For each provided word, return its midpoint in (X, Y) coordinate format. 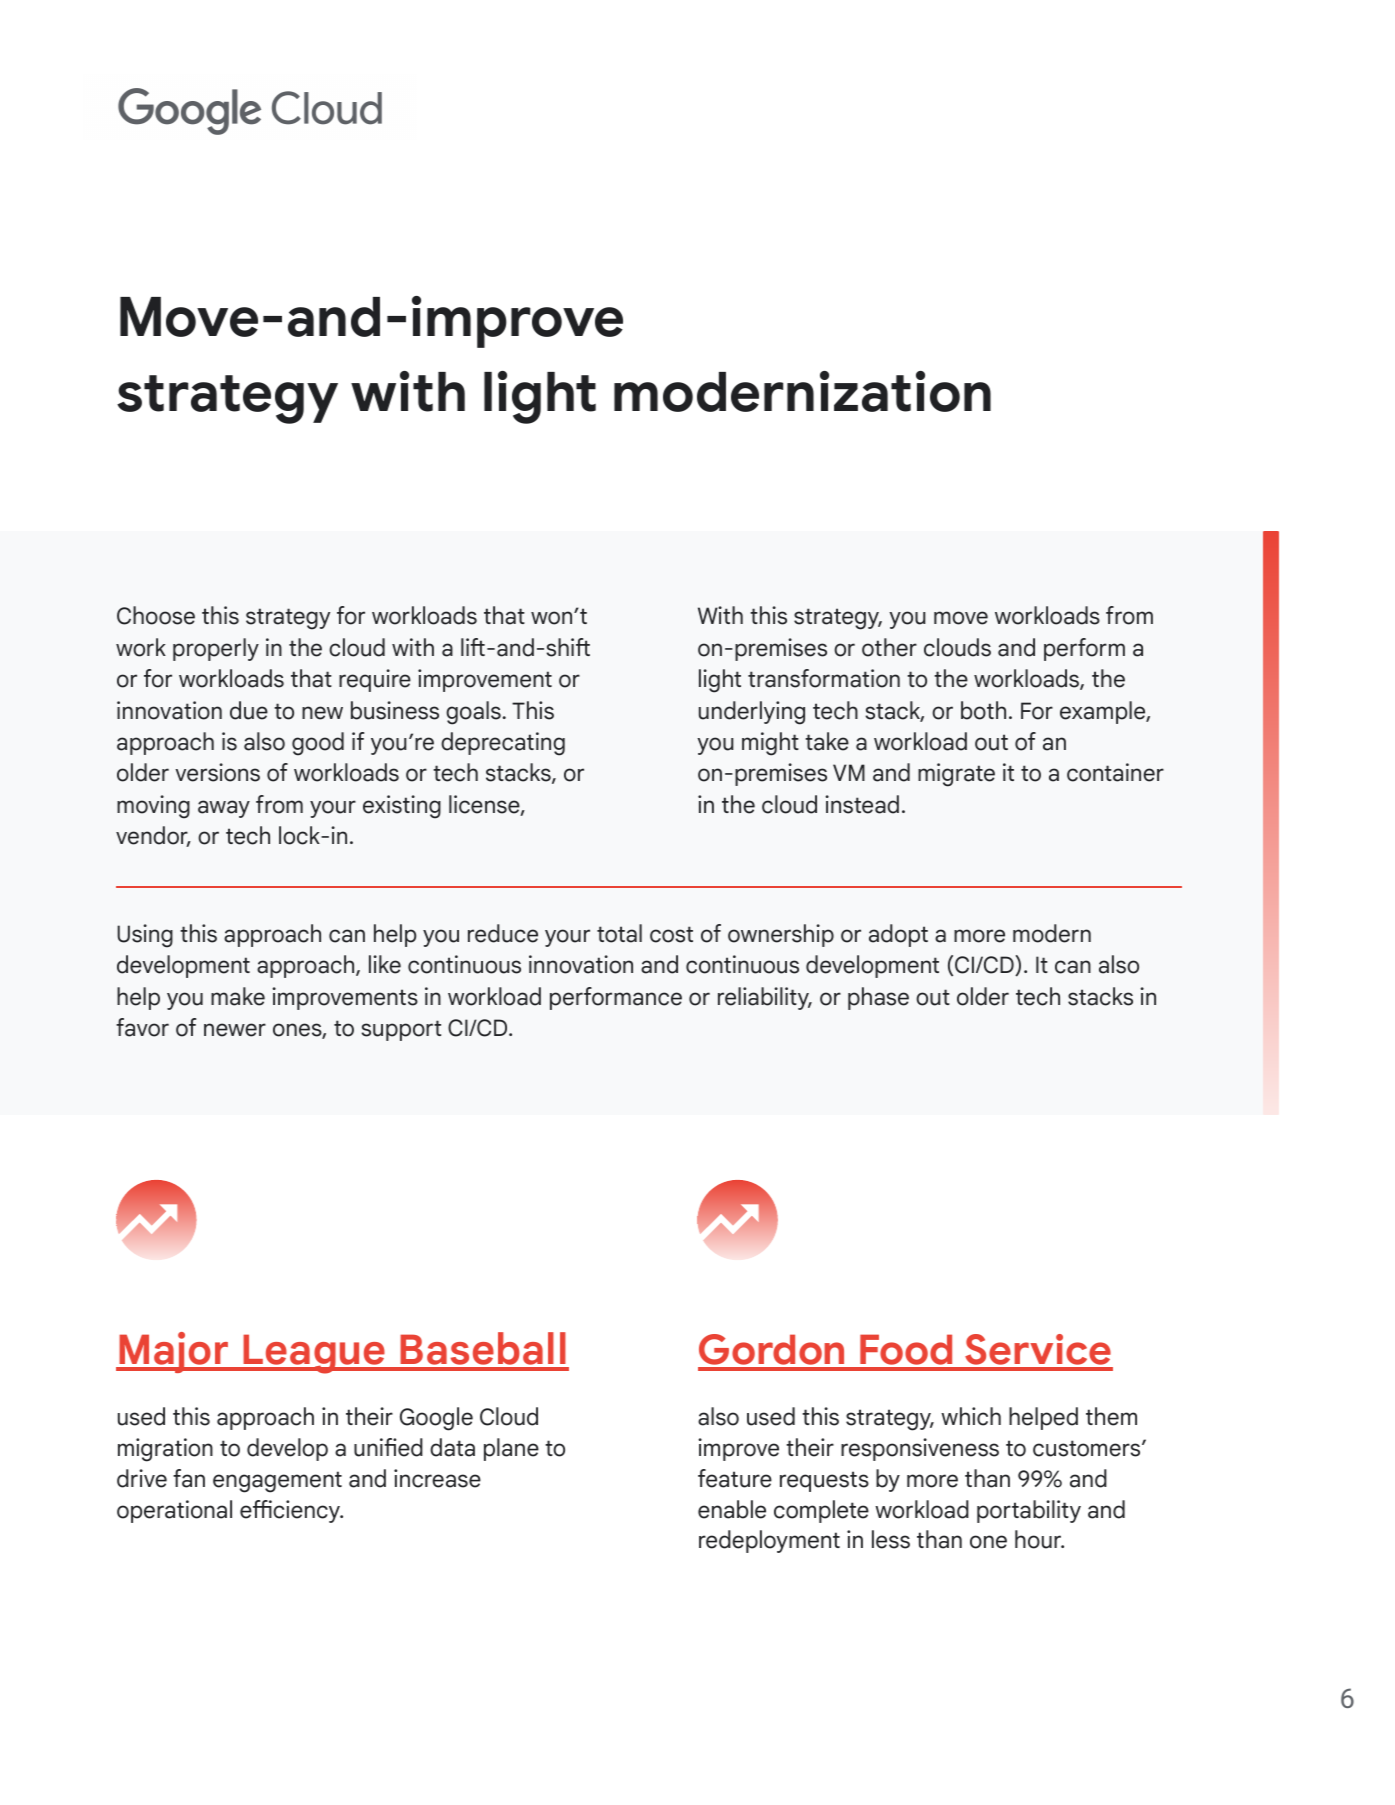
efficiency (291, 1511)
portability (1029, 1511)
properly (216, 649)
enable (732, 1509)
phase (878, 998)
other (889, 647)
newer (235, 1030)
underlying (752, 713)
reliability (764, 998)
